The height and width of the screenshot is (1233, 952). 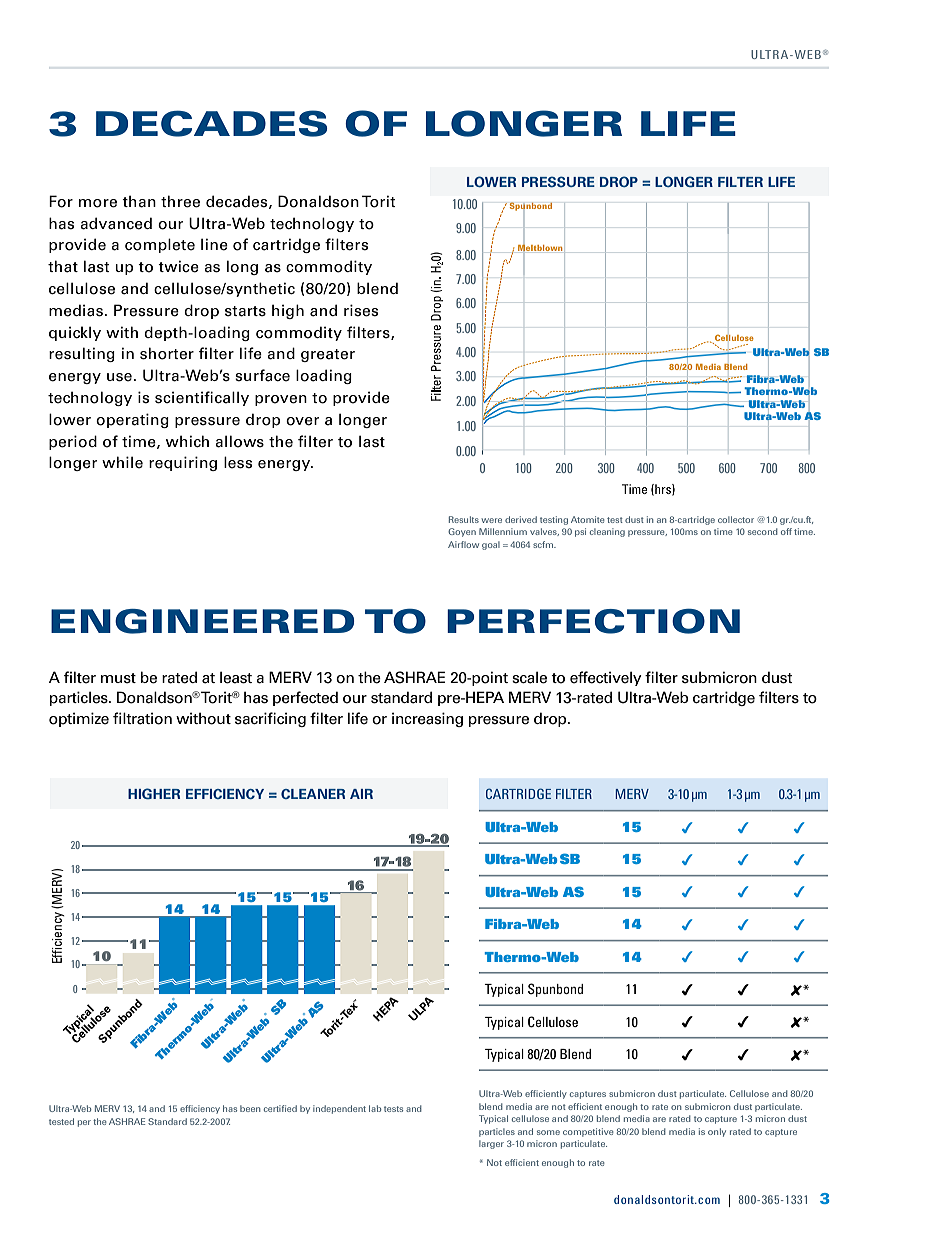 I want to click on complete, so click(x=160, y=245).
